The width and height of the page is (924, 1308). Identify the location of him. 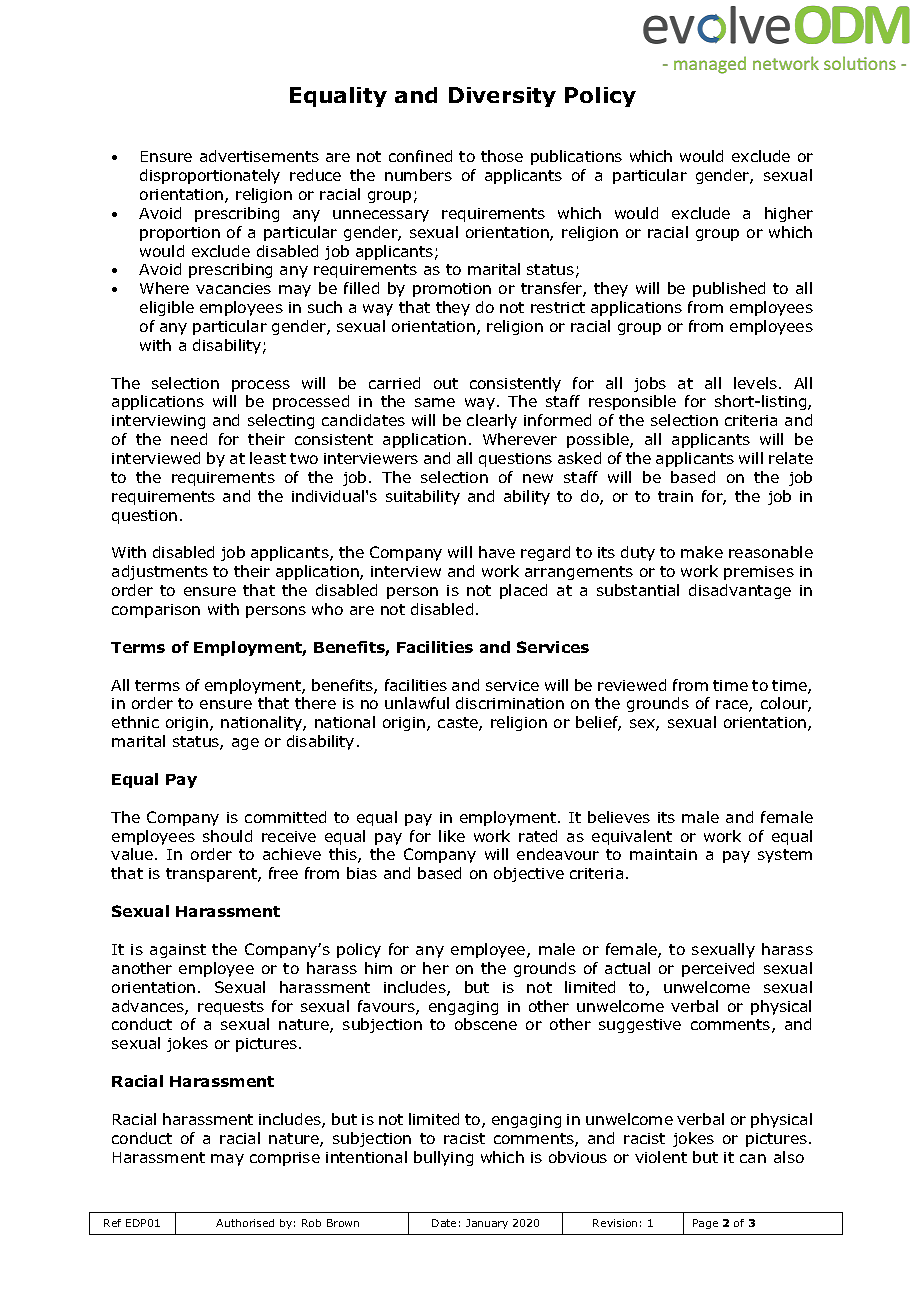
(378, 968).
